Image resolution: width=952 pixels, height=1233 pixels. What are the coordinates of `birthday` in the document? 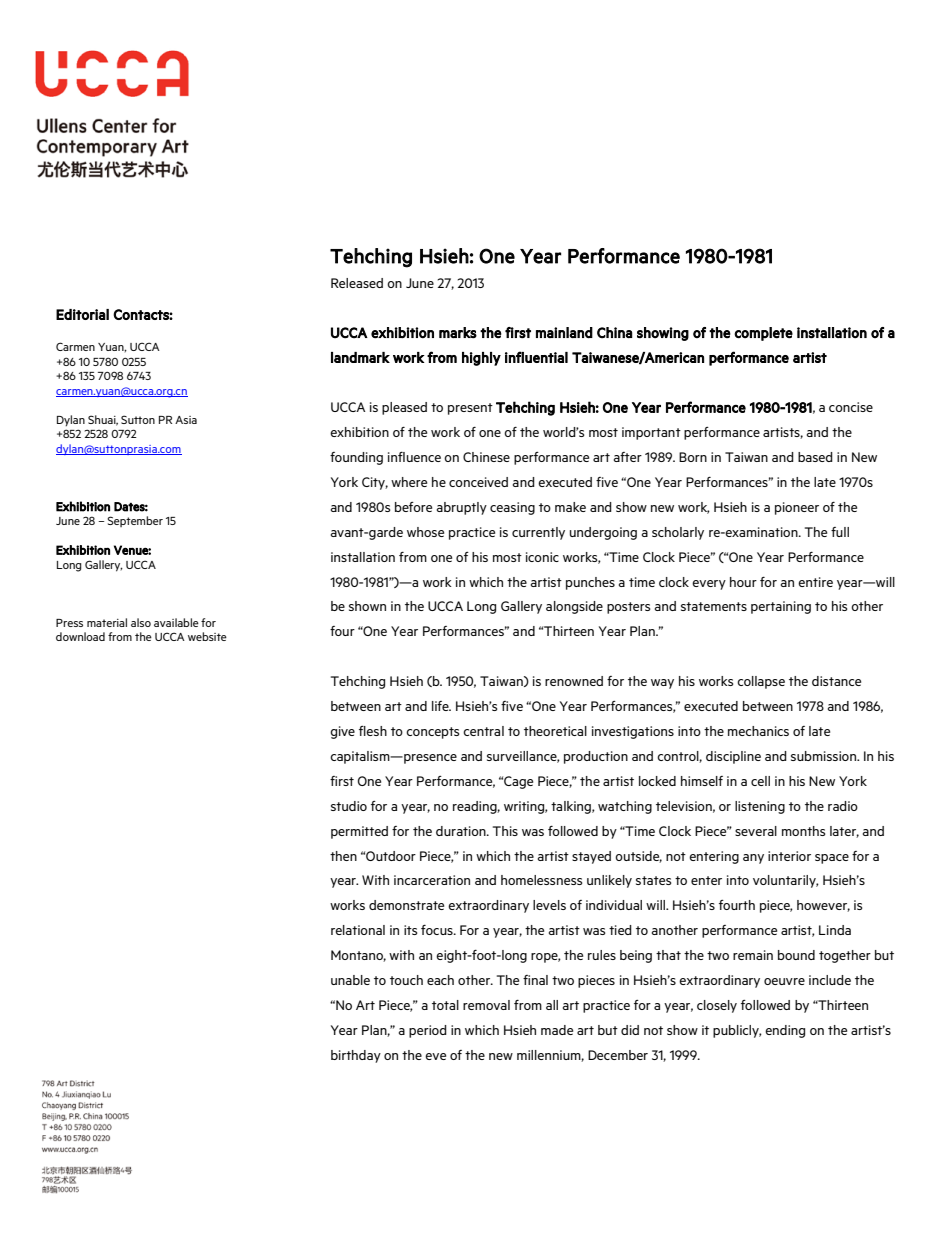 It's located at (356, 1056).
